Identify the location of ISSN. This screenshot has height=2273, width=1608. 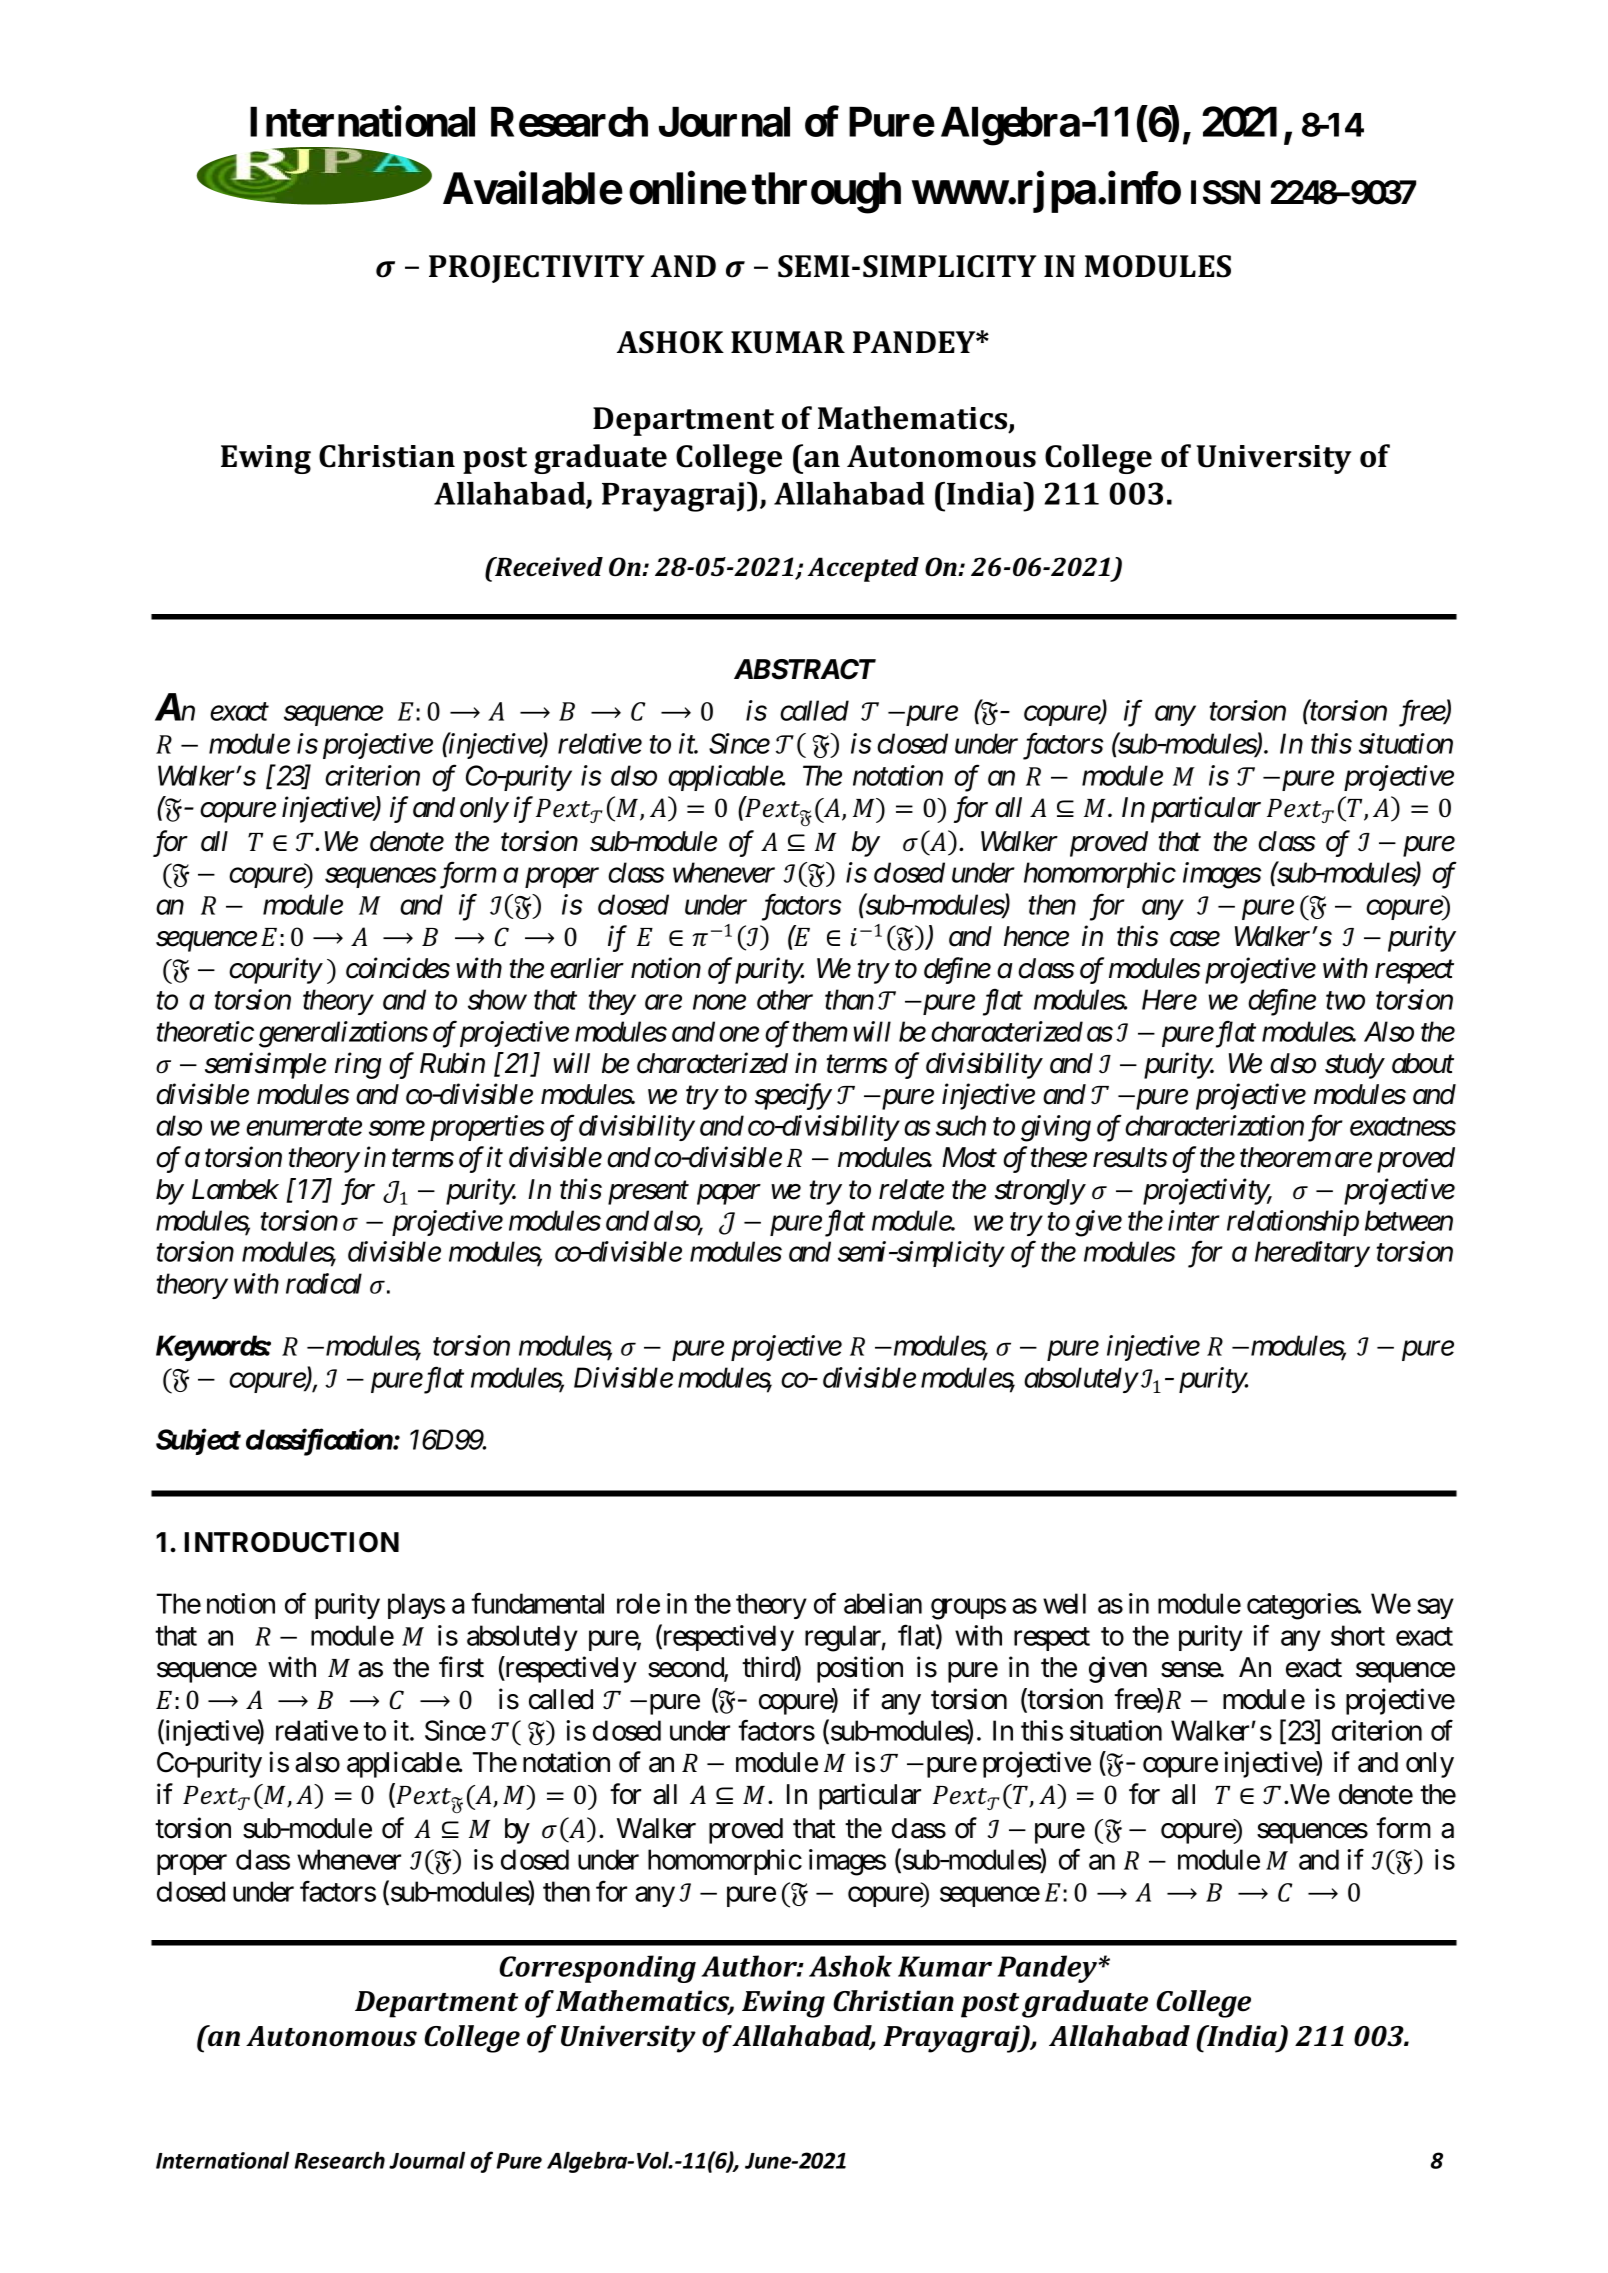
(1225, 192).
